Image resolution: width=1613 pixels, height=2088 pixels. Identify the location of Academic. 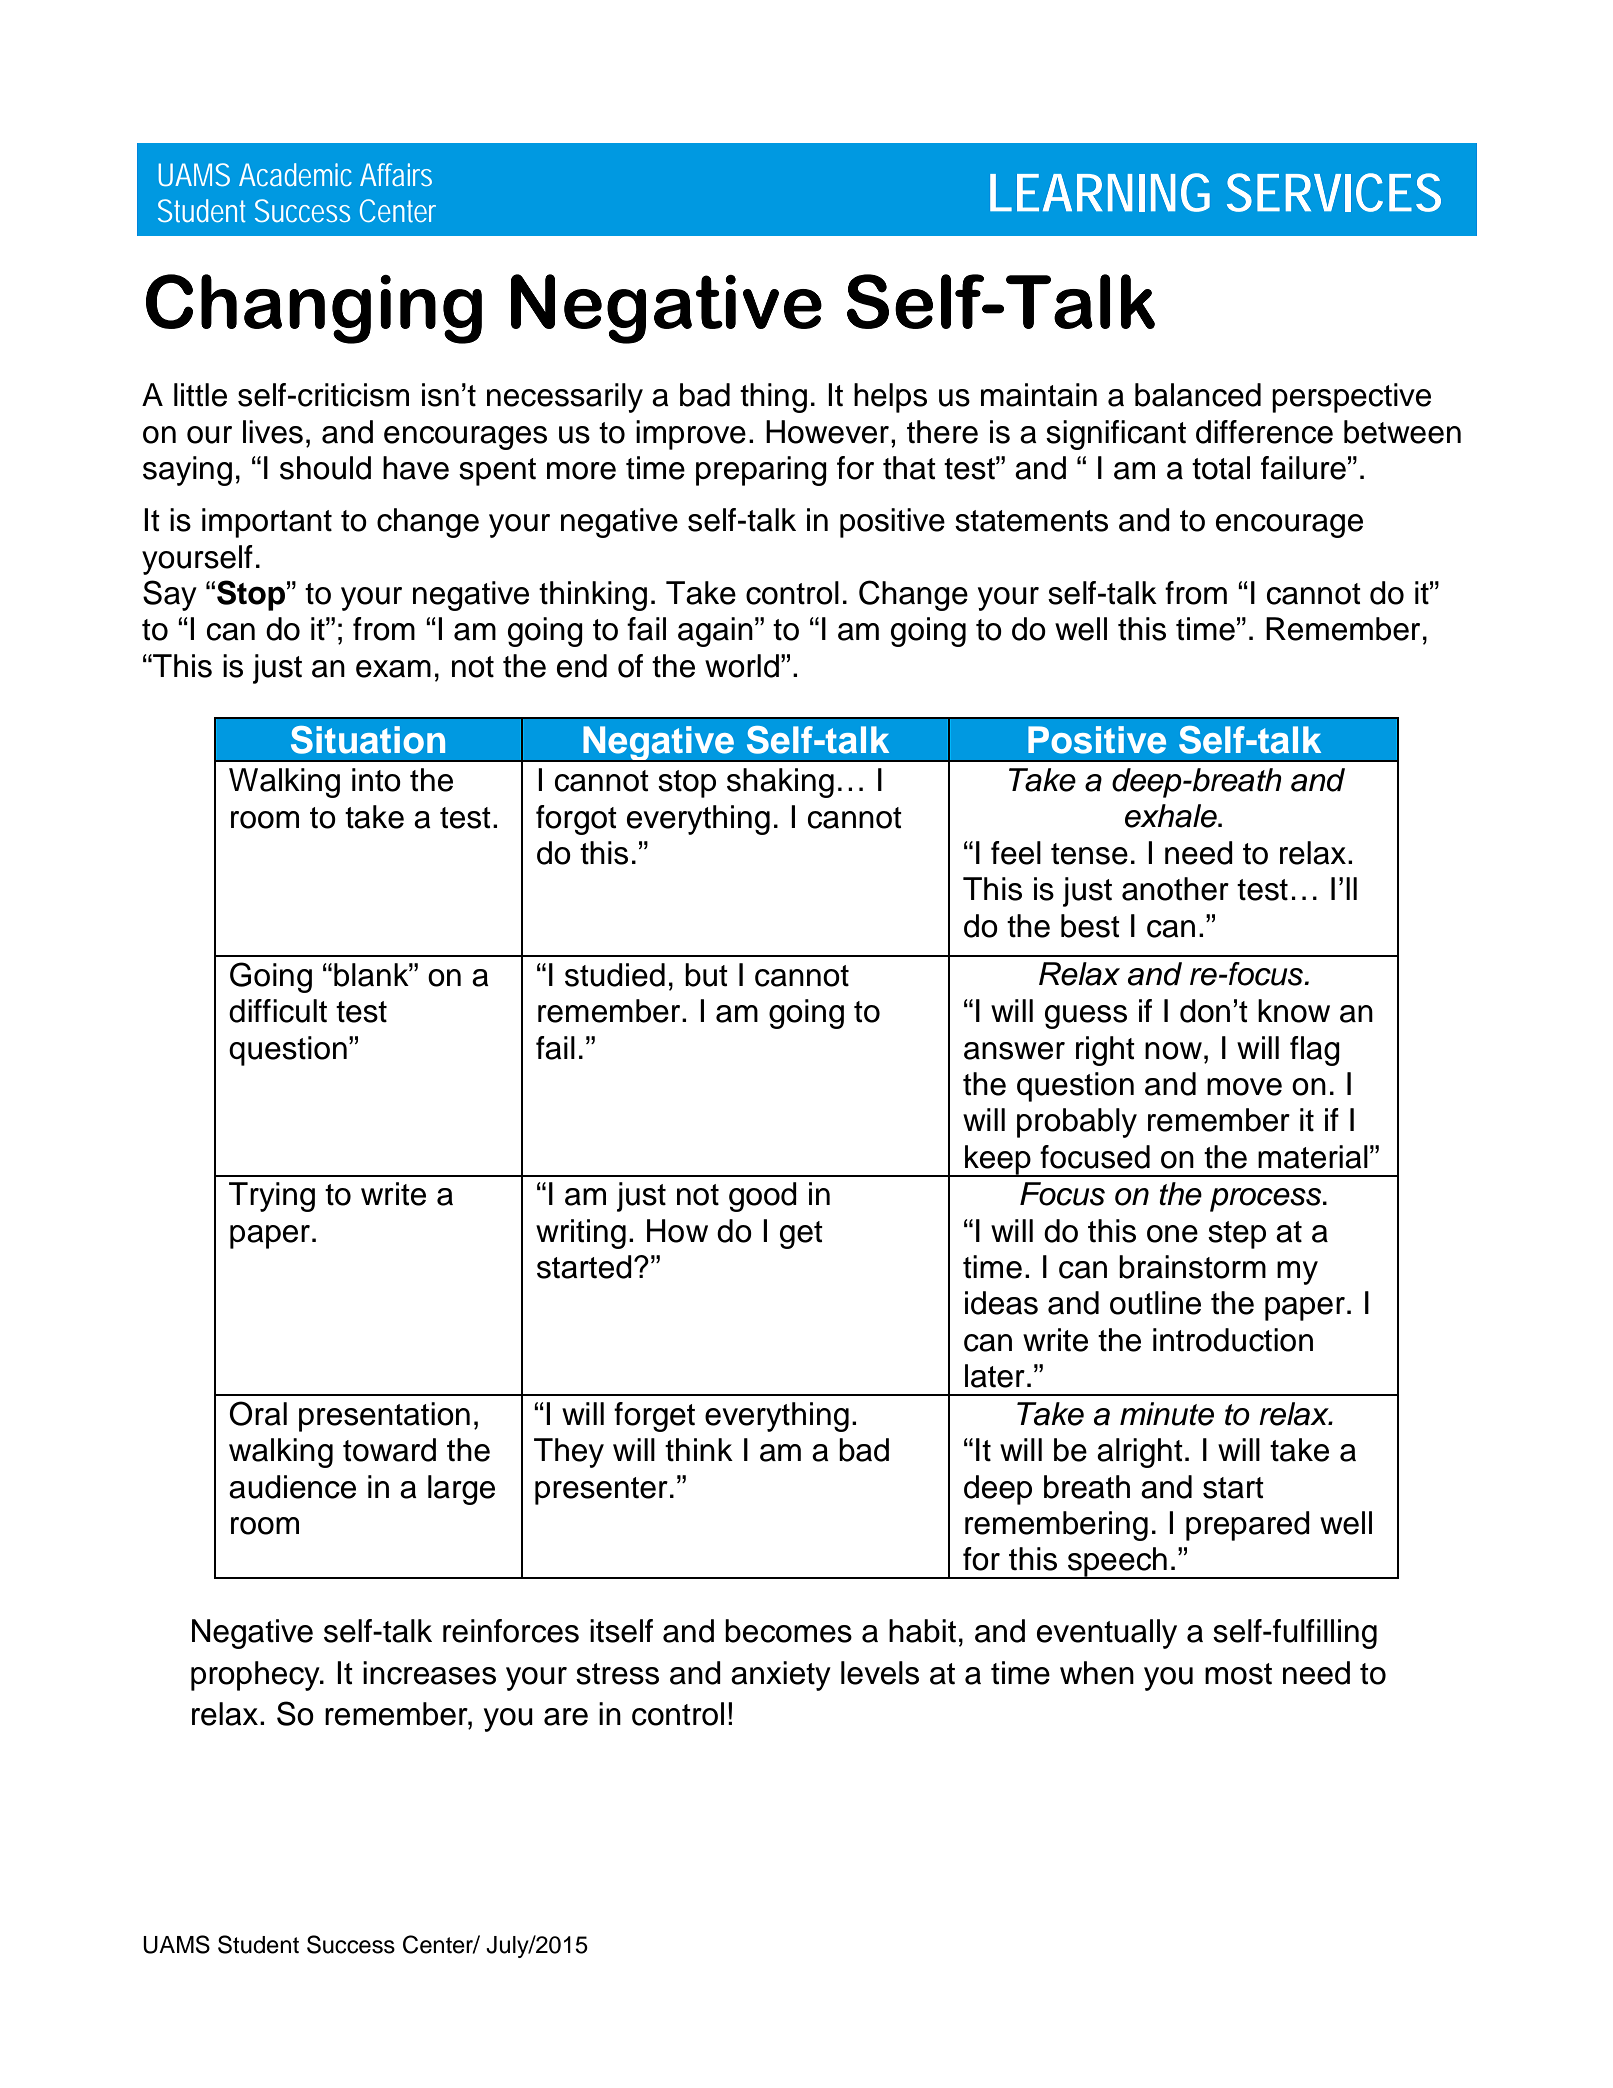
(295, 174).
